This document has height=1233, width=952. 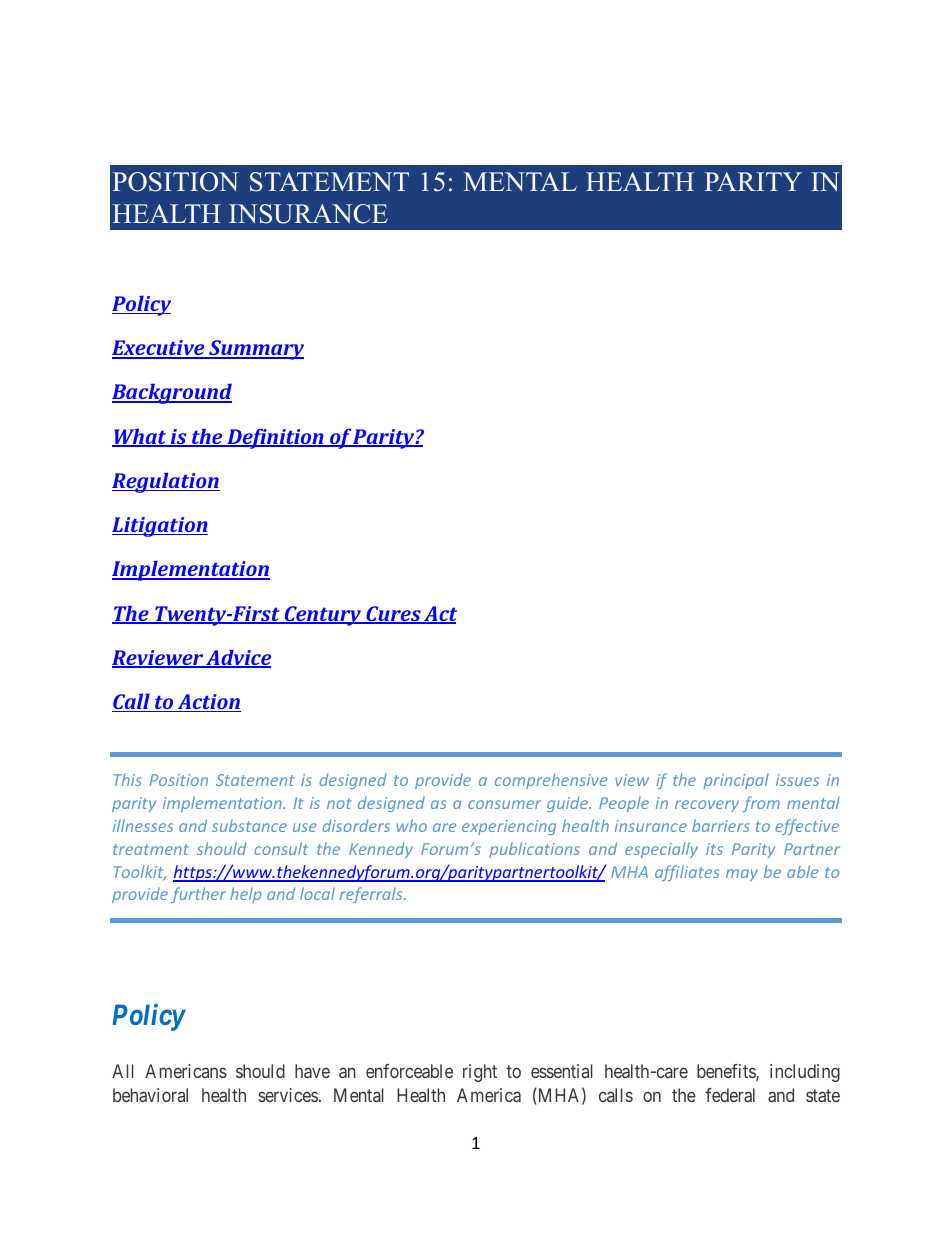 What do you see at coordinates (480, 1073) in the document?
I see `right` at bounding box center [480, 1073].
